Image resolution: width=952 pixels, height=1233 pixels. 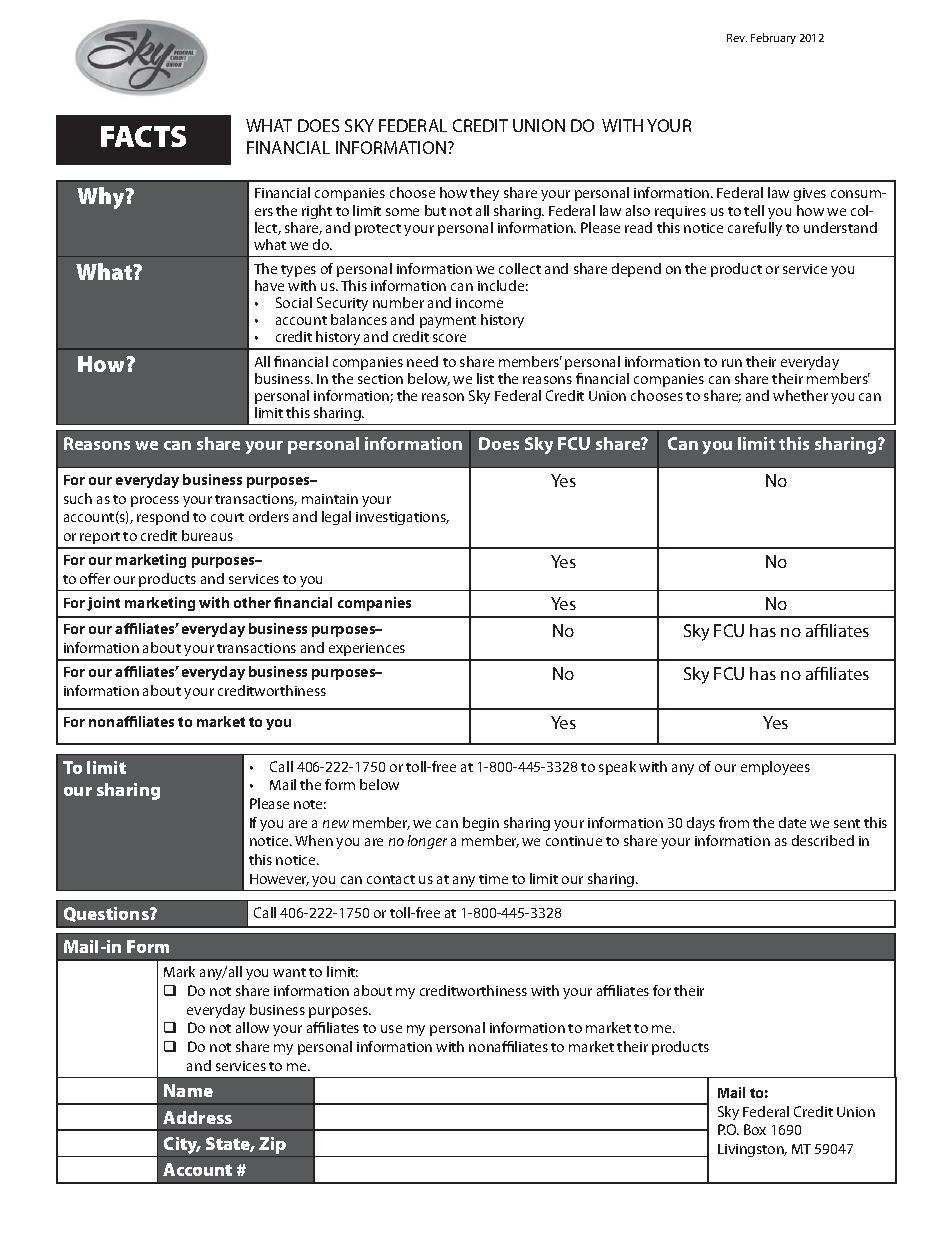 What do you see at coordinates (197, 1117) in the screenshot?
I see `Address` at bounding box center [197, 1117].
